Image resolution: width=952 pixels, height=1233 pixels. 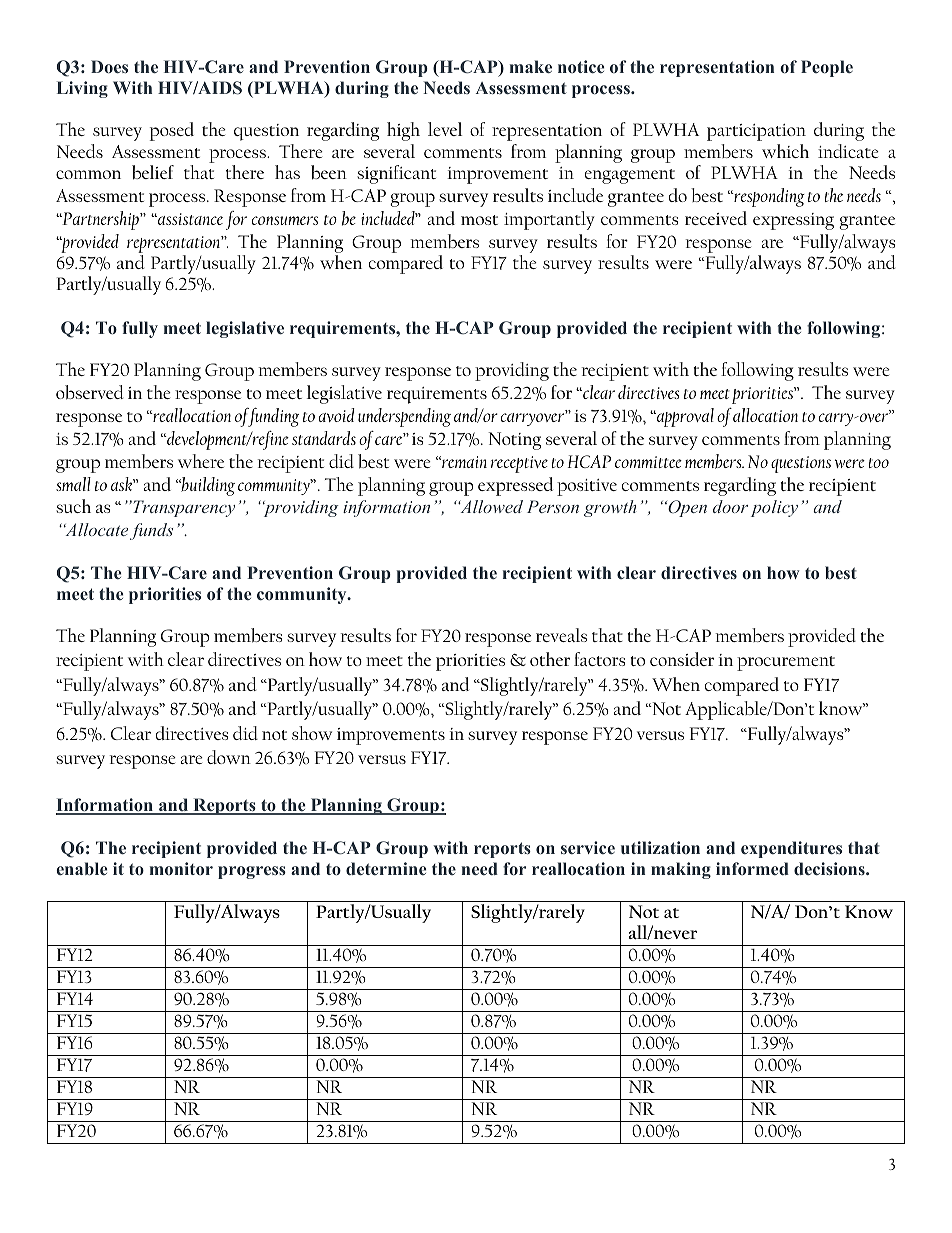 I want to click on Noting, so click(x=514, y=441).
